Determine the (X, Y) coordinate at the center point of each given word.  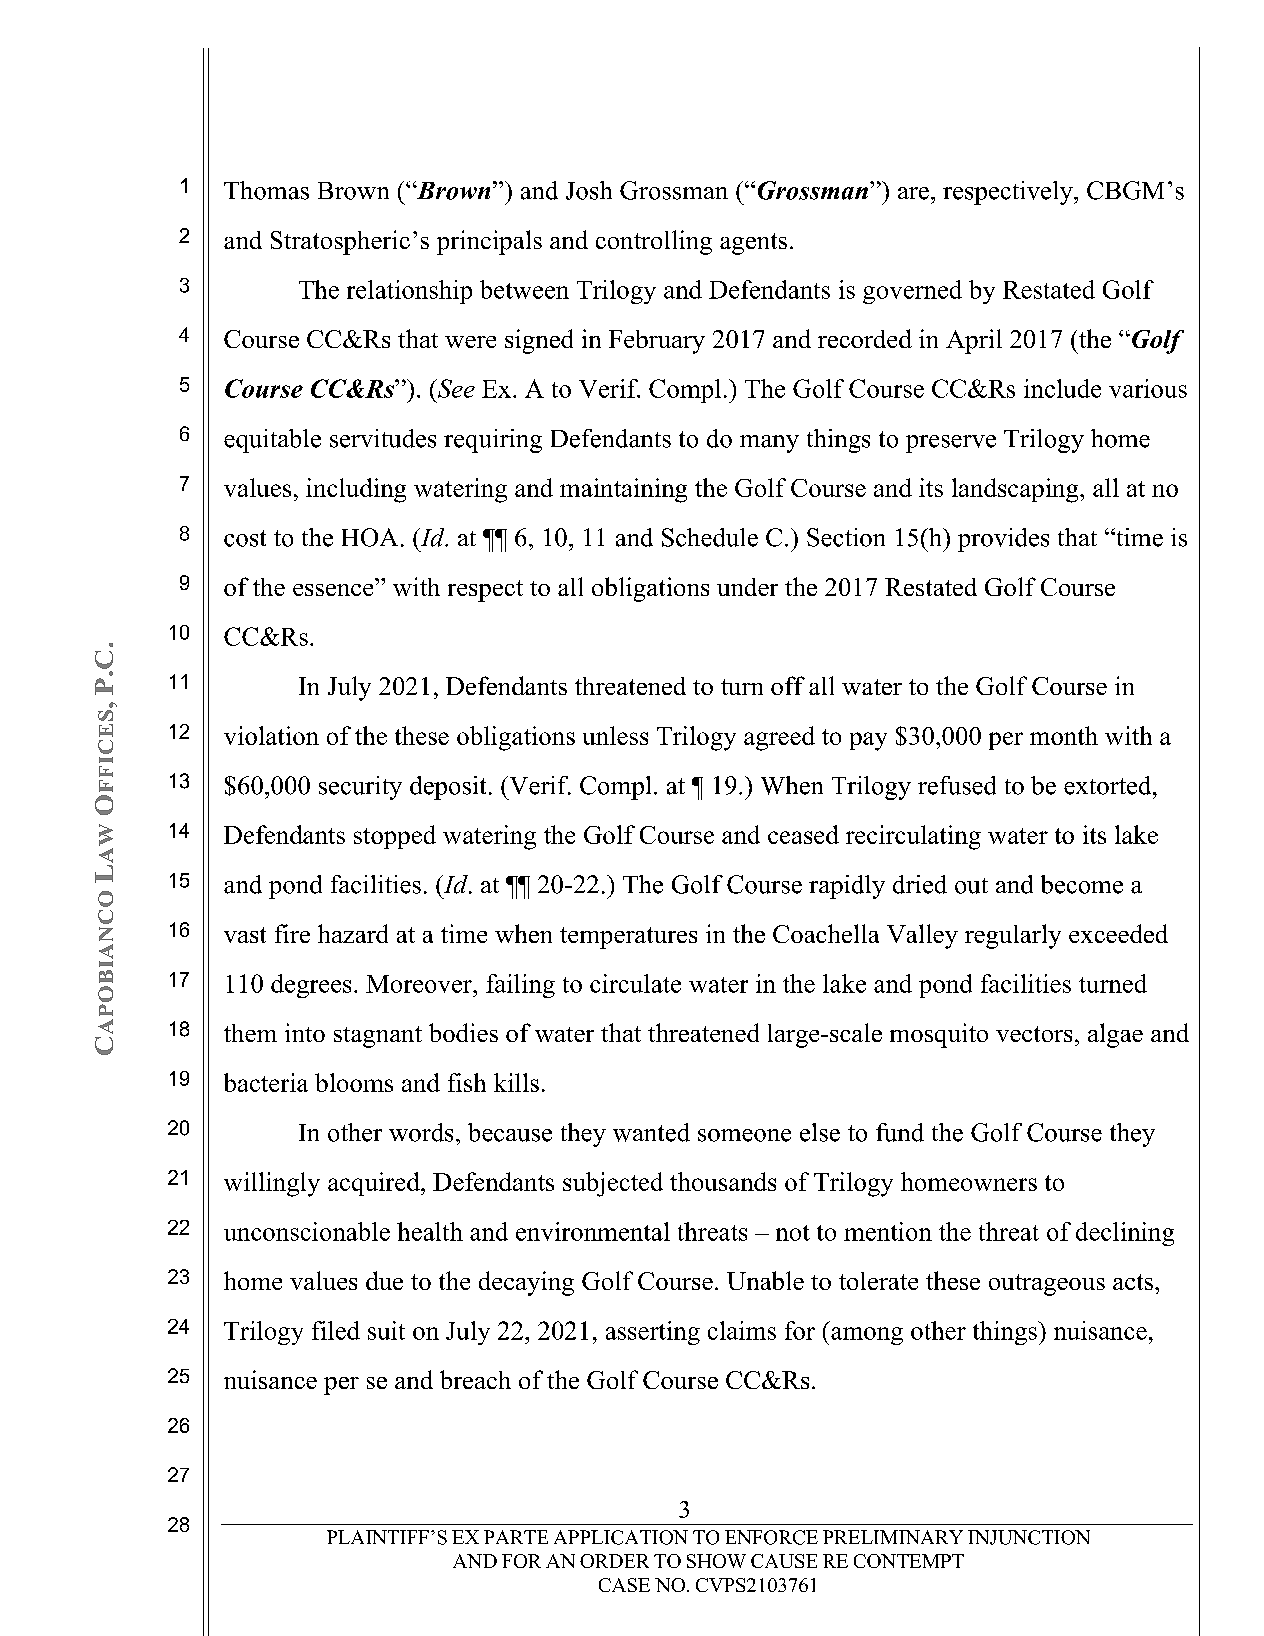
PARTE (516, 1537)
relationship (409, 292)
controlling (654, 242)
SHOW (716, 1561)
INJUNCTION (1029, 1537)
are (913, 193)
